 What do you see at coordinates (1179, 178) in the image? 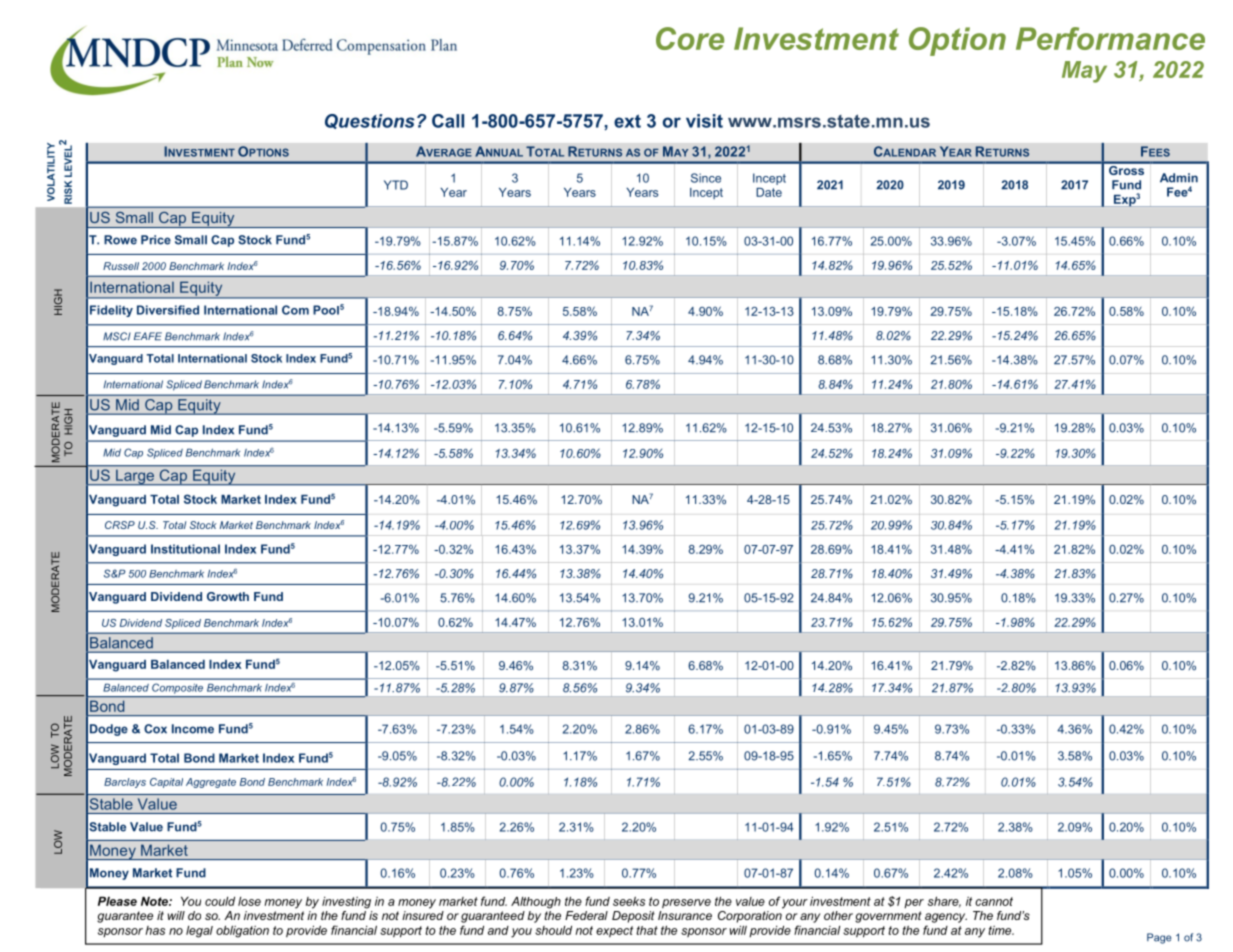
I see `Admin` at bounding box center [1179, 178].
